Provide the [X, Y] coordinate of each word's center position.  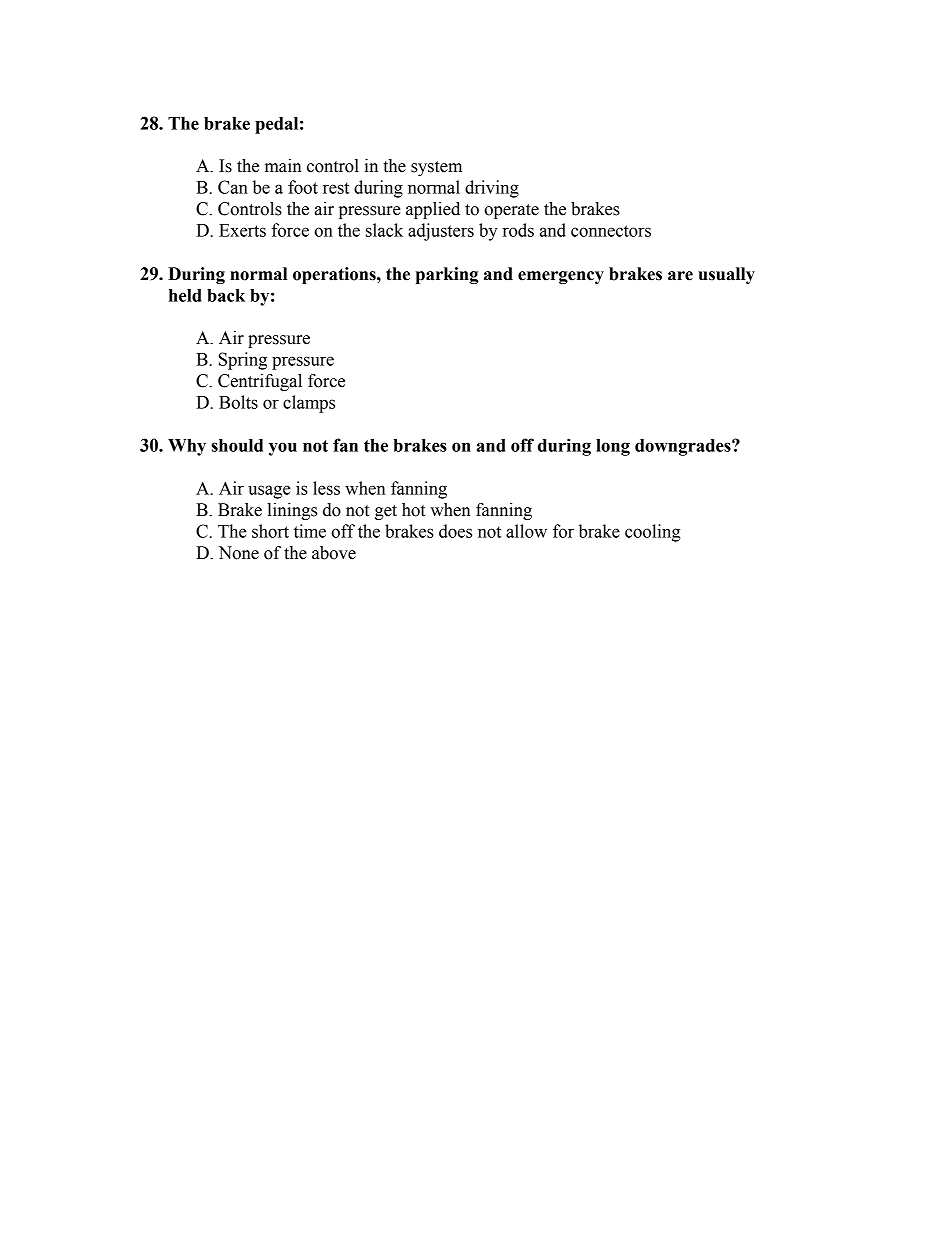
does [455, 531]
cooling [652, 533]
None [238, 553]
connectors [611, 231]
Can [233, 187]
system [436, 168]
